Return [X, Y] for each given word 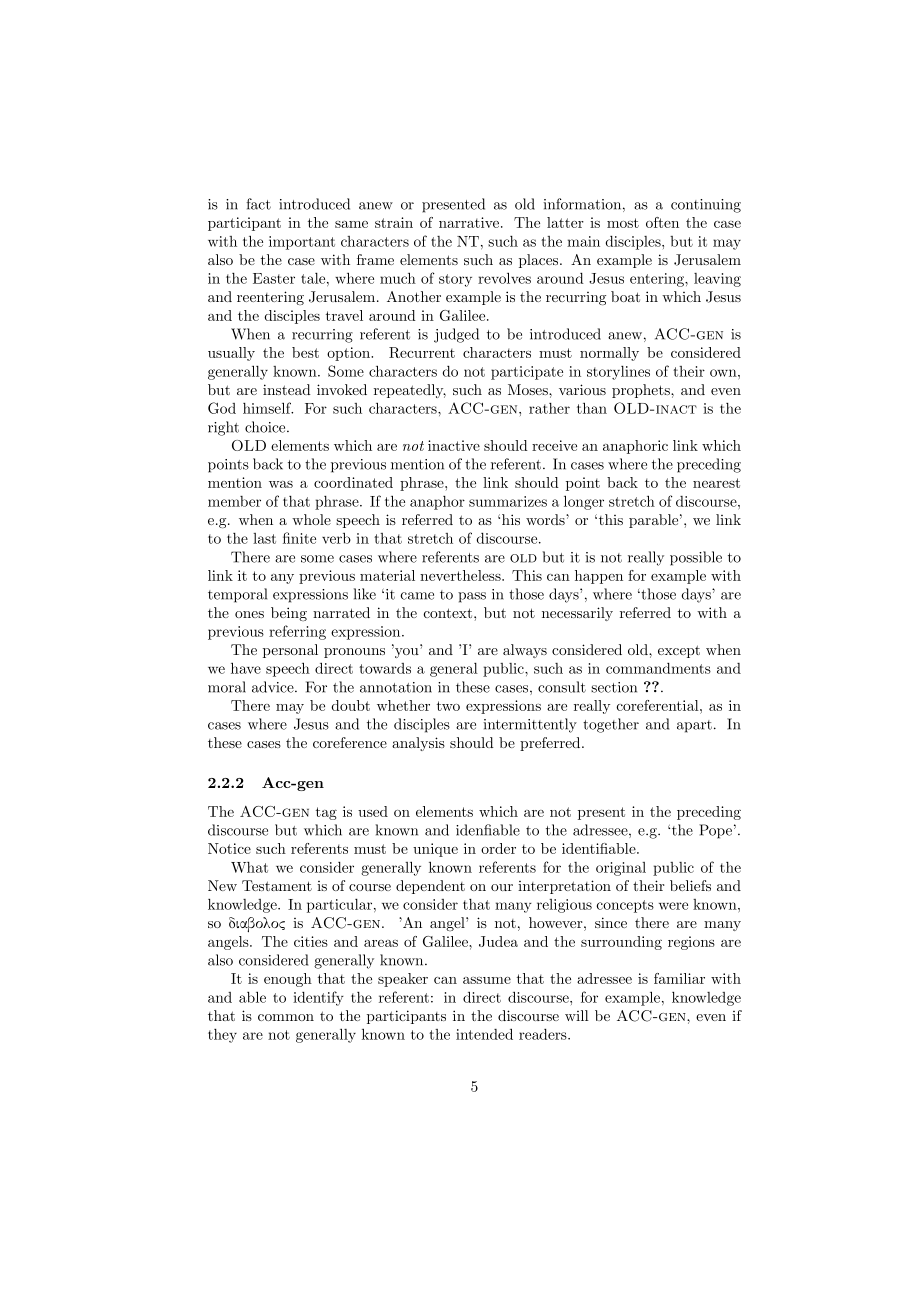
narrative [470, 222]
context [449, 613]
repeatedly [410, 391]
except [679, 651]
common [286, 1017]
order [498, 848]
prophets [642, 391]
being [289, 614]
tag [326, 813]
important [302, 243]
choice [266, 427]
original [621, 869]
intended [484, 1034]
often [662, 222]
